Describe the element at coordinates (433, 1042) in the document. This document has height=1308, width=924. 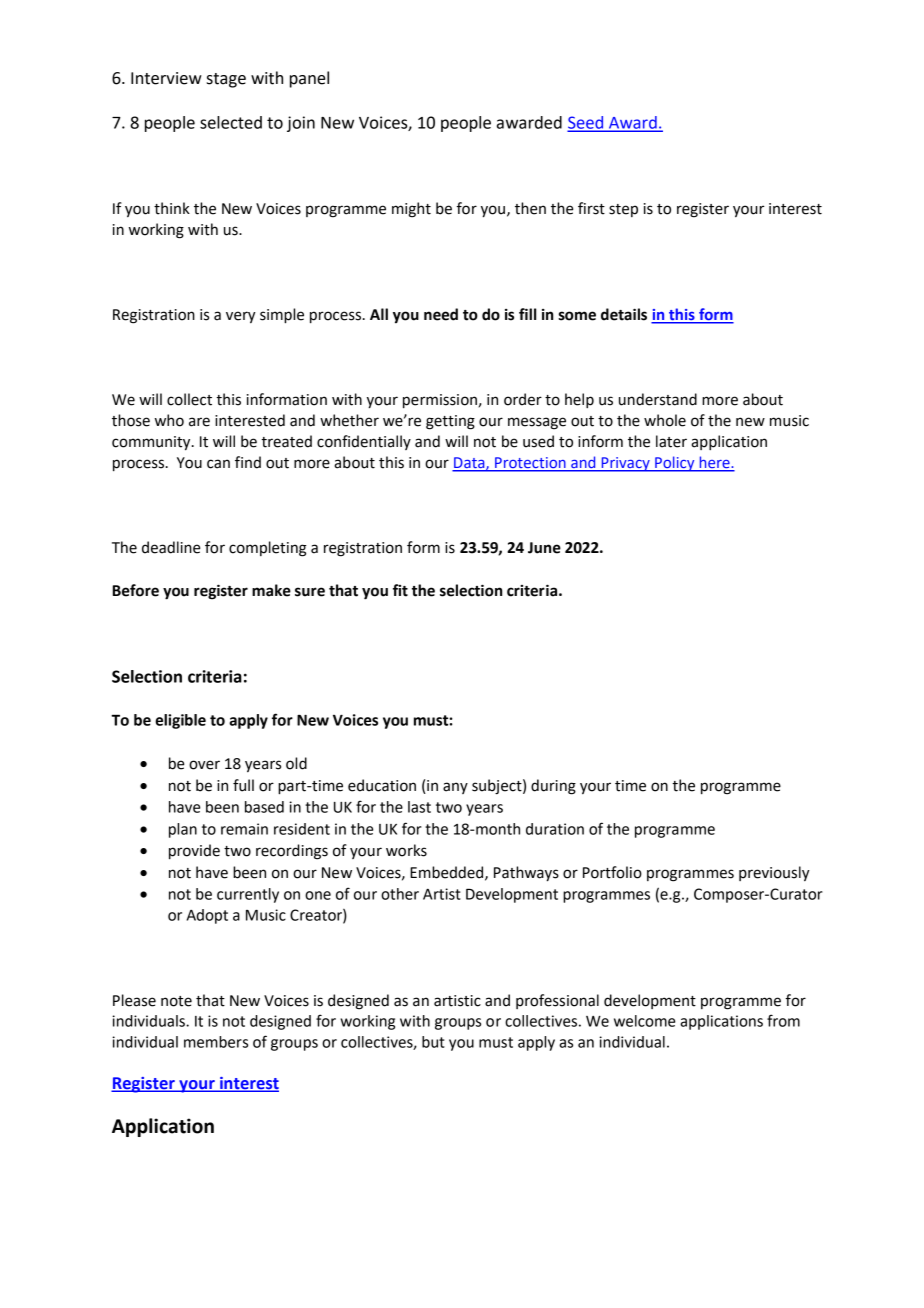
I see `but` at that location.
